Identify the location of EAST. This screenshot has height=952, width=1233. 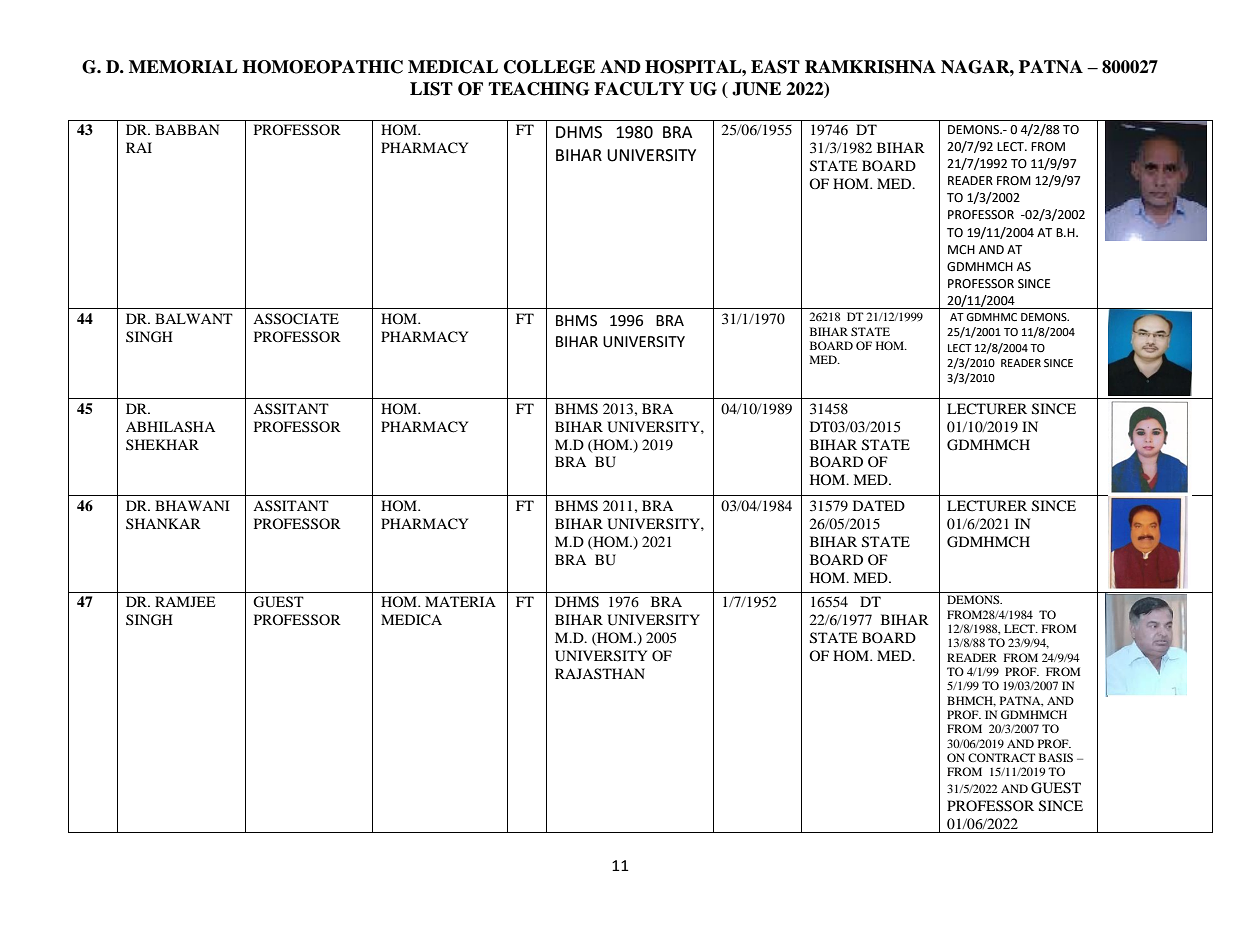
(775, 67).
